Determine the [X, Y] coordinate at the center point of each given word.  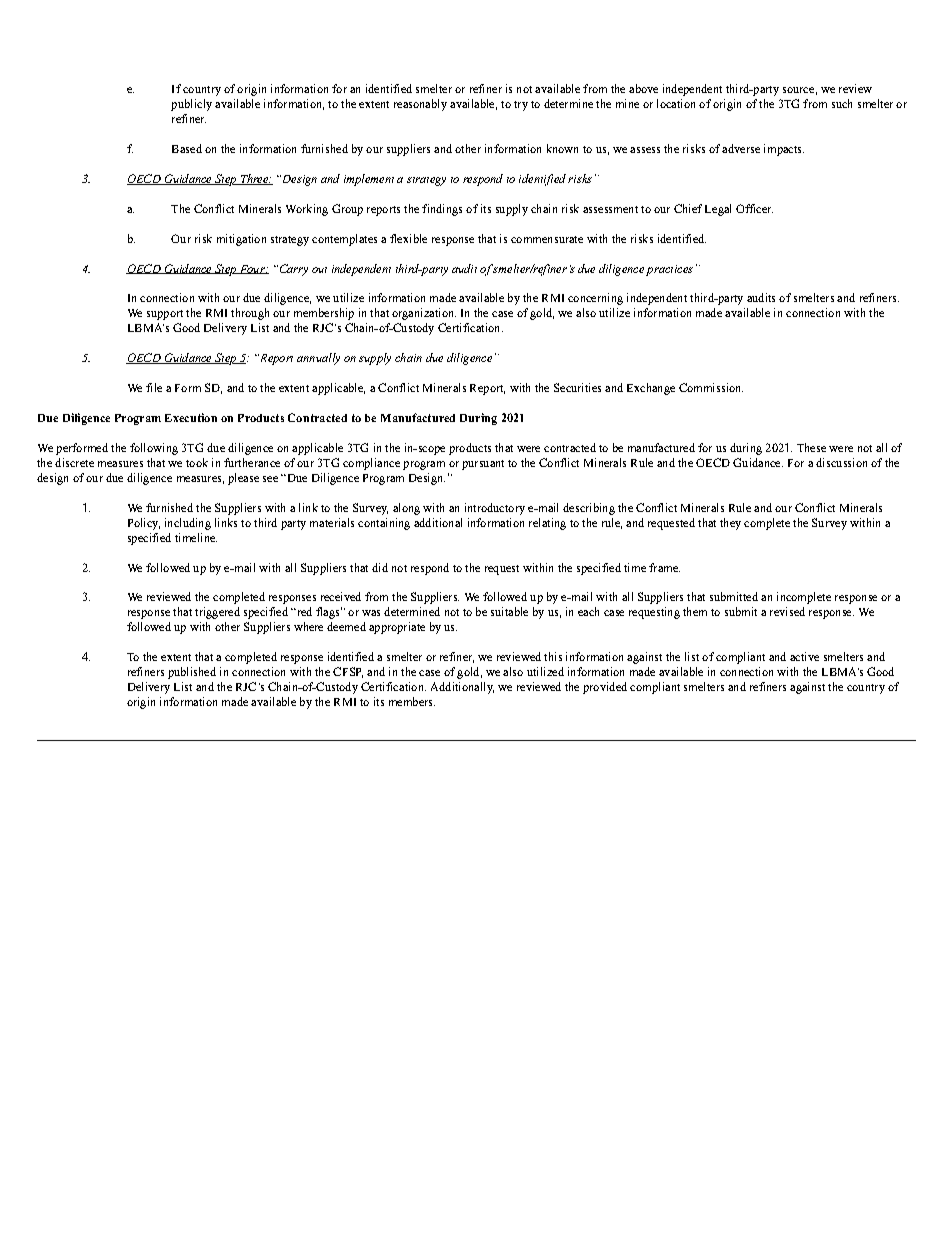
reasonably [420, 105]
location [676, 103]
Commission [711, 387]
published [192, 673]
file [154, 387]
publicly [191, 105]
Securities [577, 387]
